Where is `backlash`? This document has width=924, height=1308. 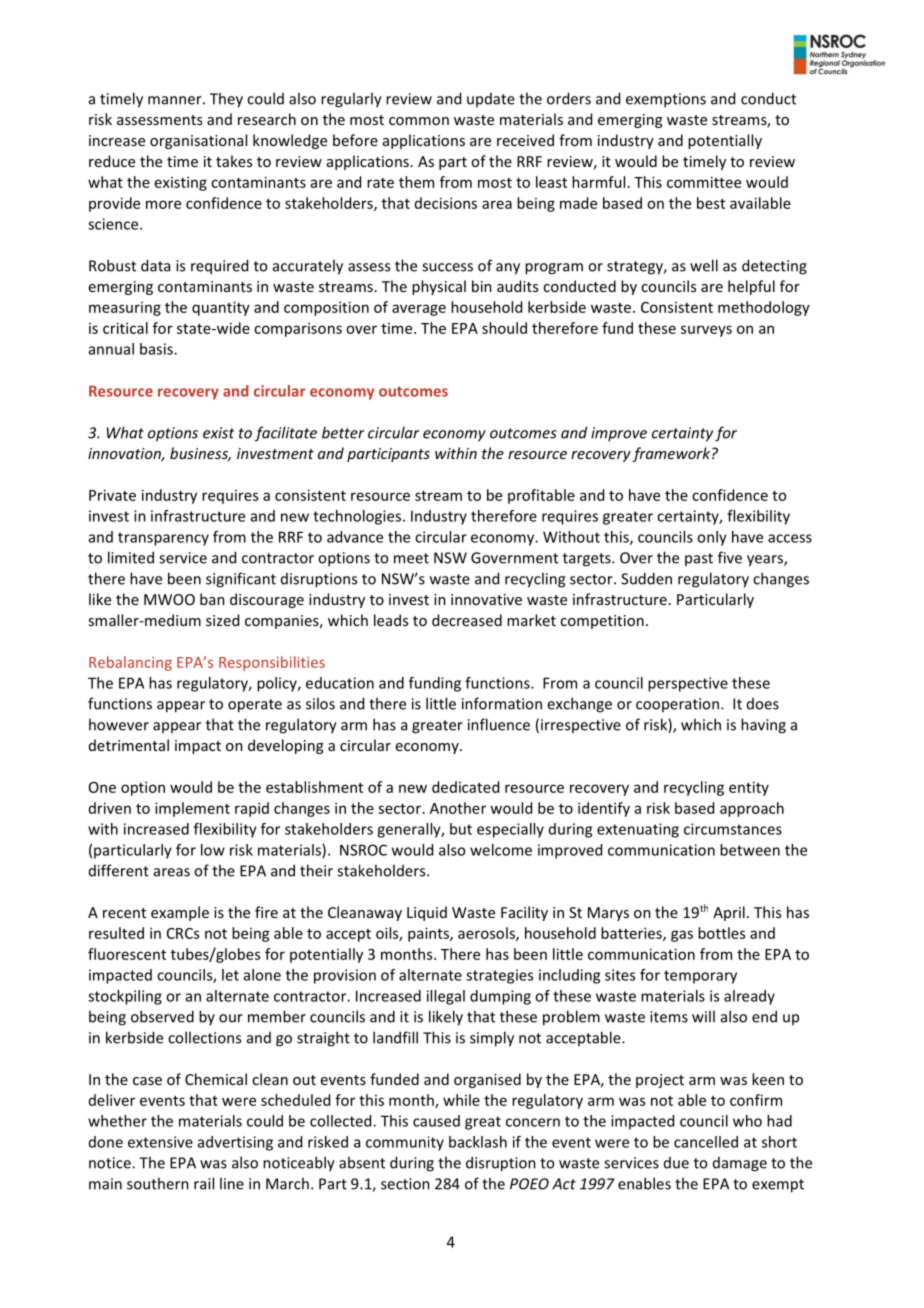 backlash is located at coordinates (478, 1142).
